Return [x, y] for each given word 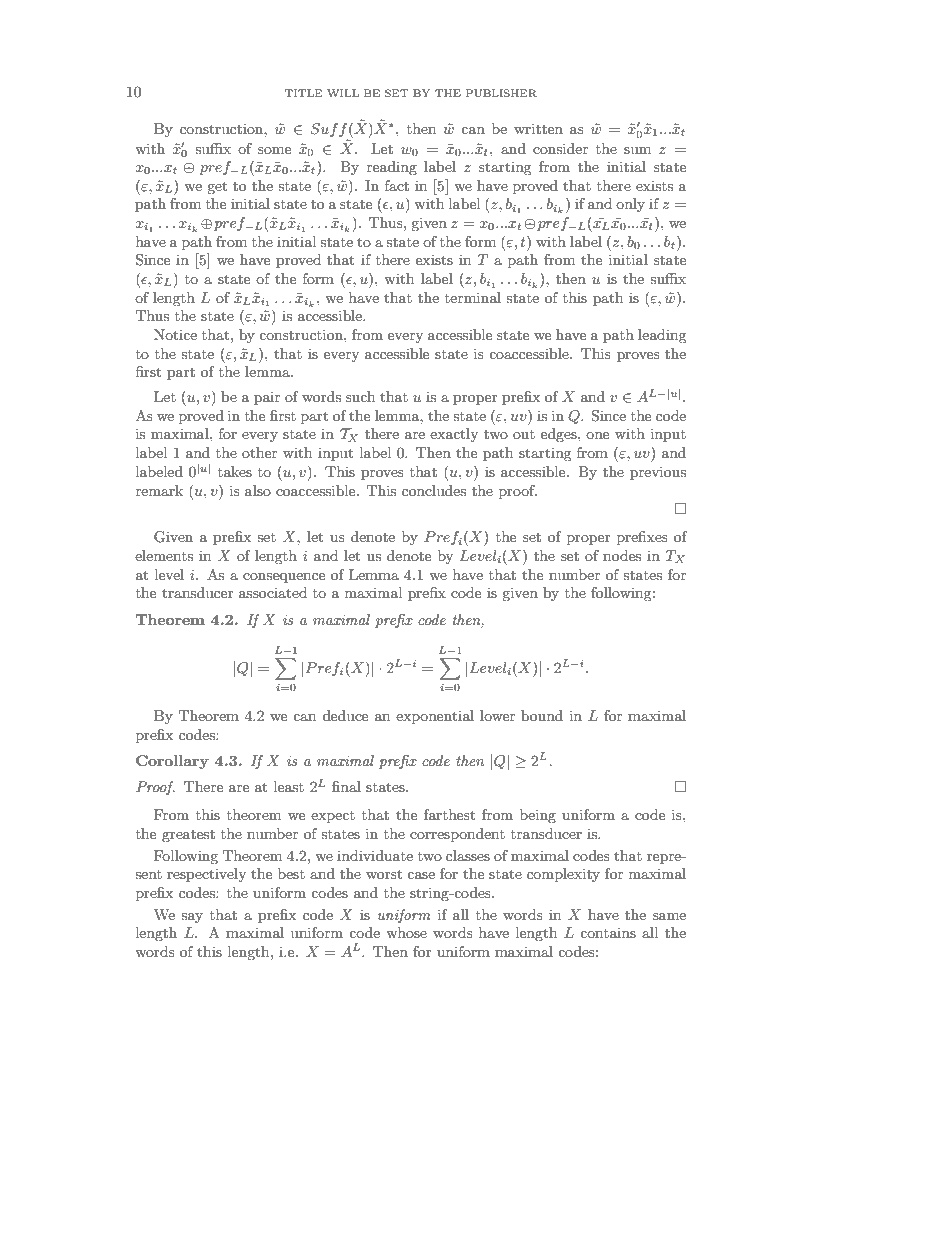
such [360, 396]
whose [406, 932]
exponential [435, 717]
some [274, 150]
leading [662, 336]
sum [637, 150]
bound [542, 715]
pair [267, 398]
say [192, 918]
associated [273, 592]
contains [608, 933]
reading [392, 168]
